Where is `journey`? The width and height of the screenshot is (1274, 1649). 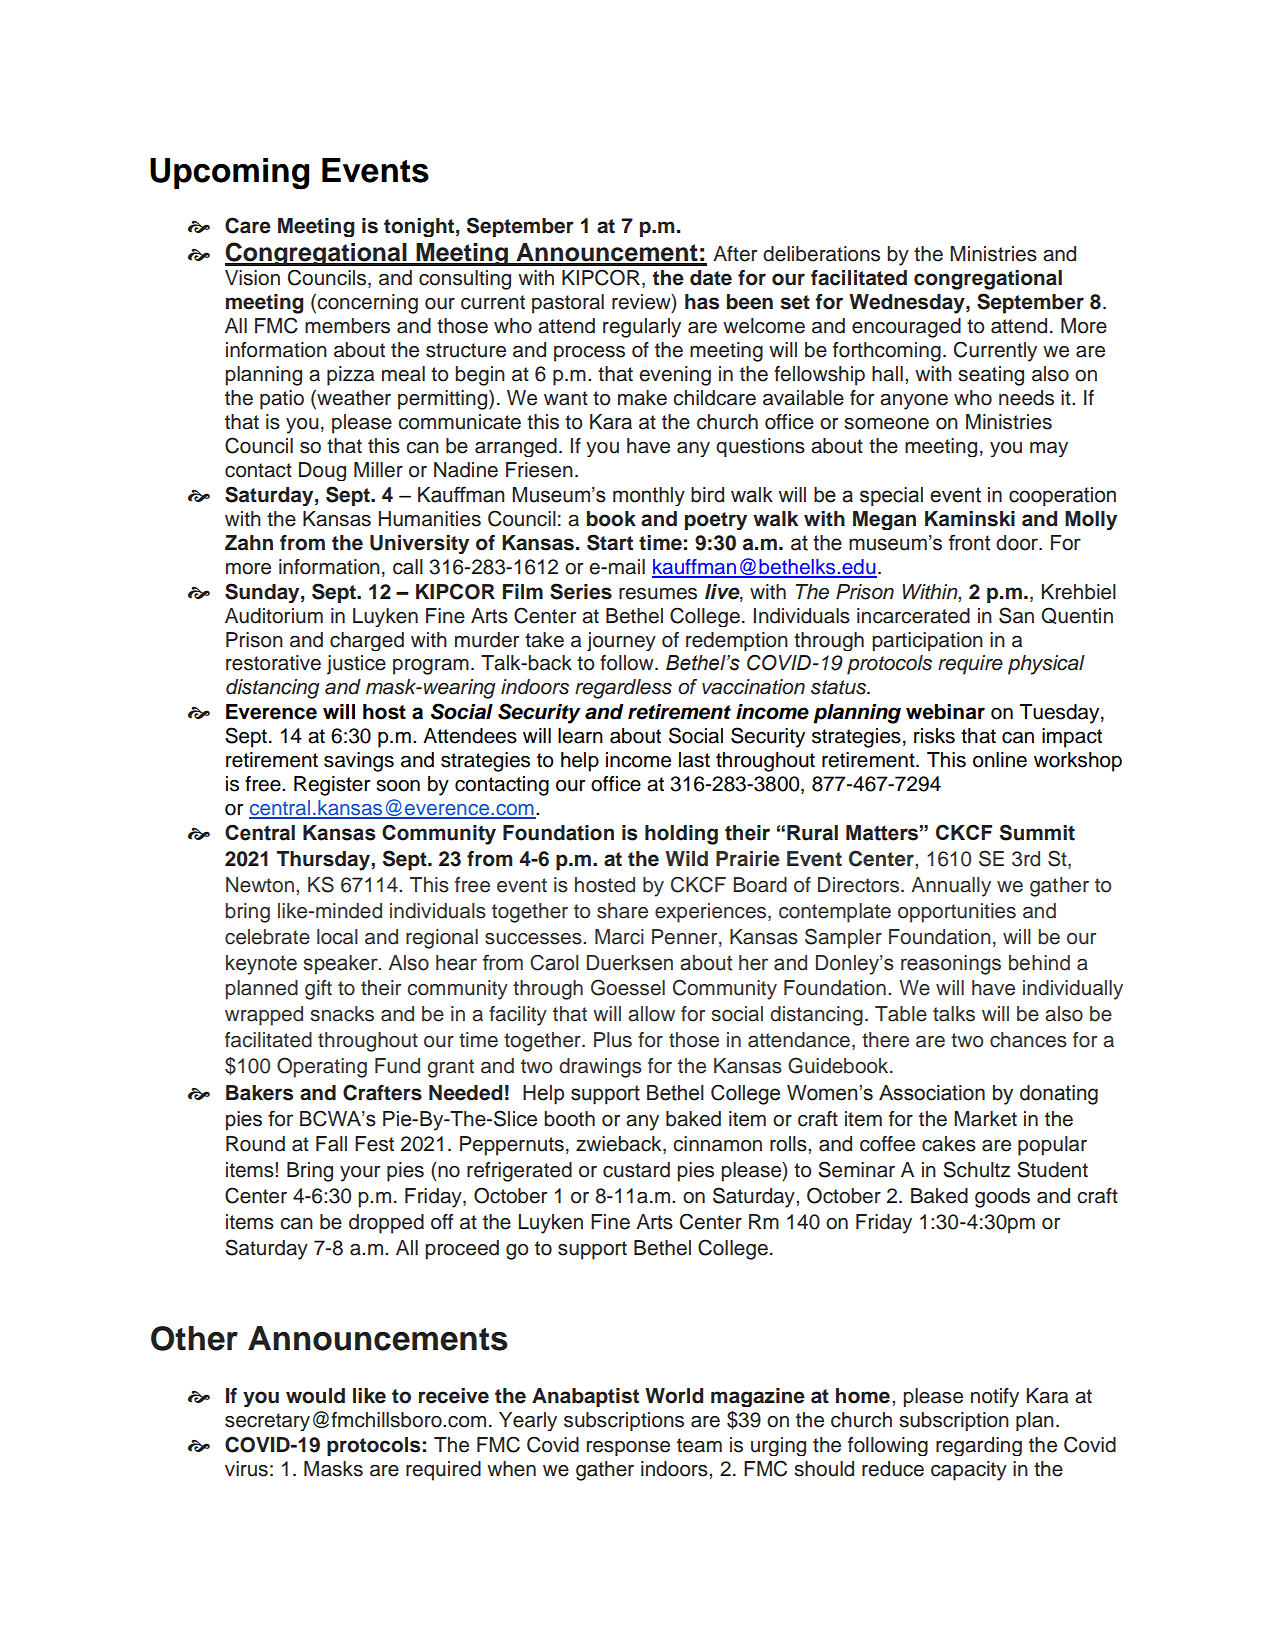 journey is located at coordinates (621, 641).
